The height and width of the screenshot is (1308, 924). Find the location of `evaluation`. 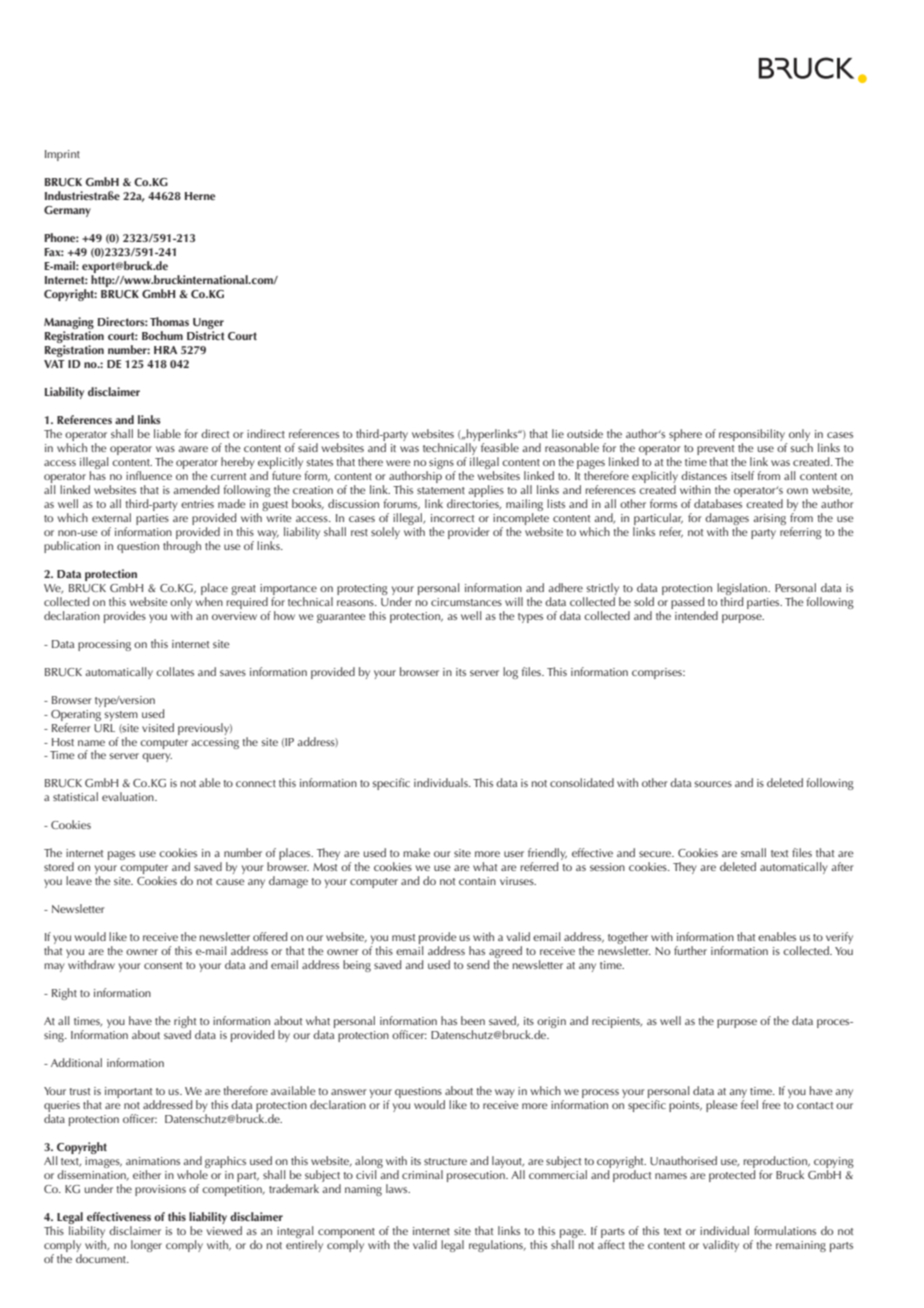

evaluation is located at coordinates (129, 796).
